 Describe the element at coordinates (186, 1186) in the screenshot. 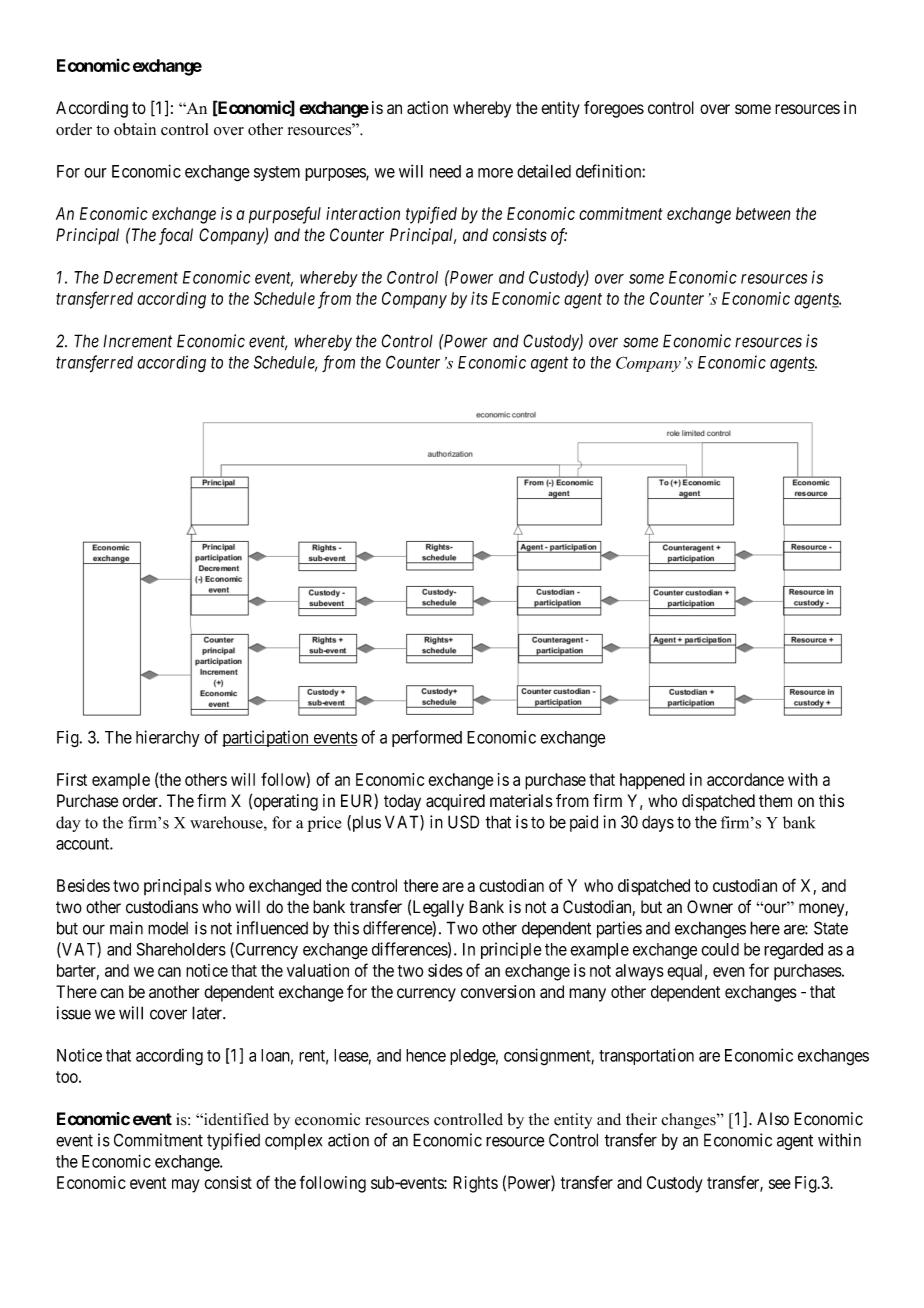

I see `may` at that location.
